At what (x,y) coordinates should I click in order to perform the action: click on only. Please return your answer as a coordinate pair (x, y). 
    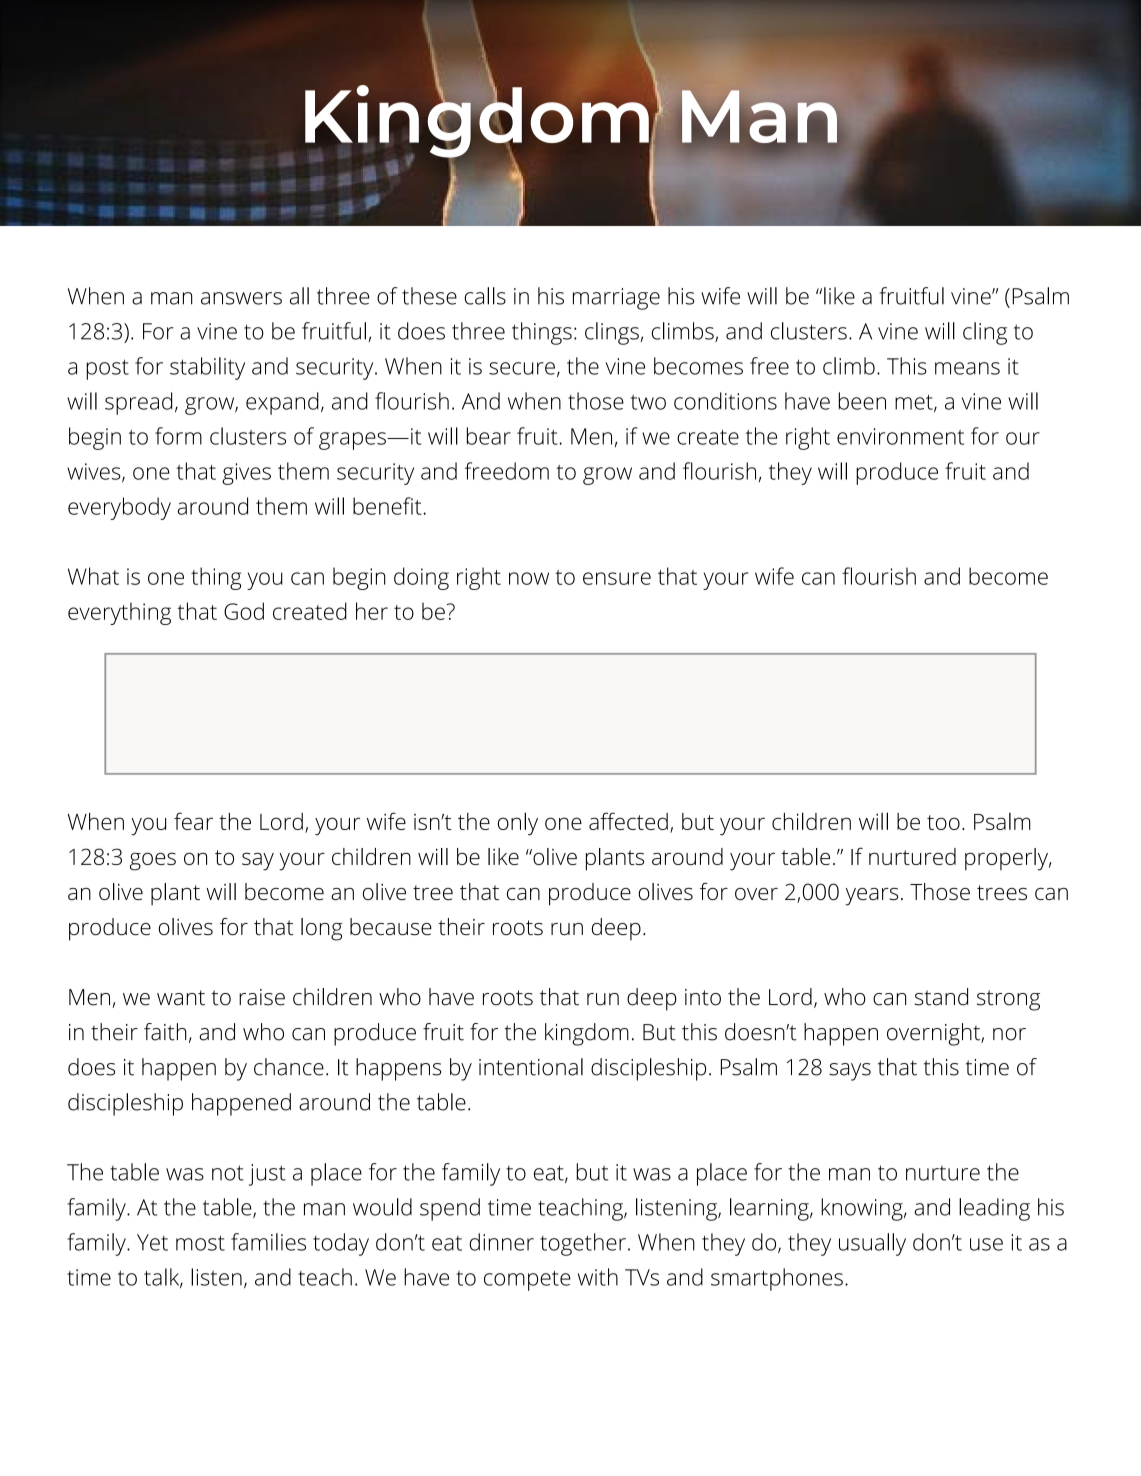
    Looking at the image, I should click on (518, 824).
